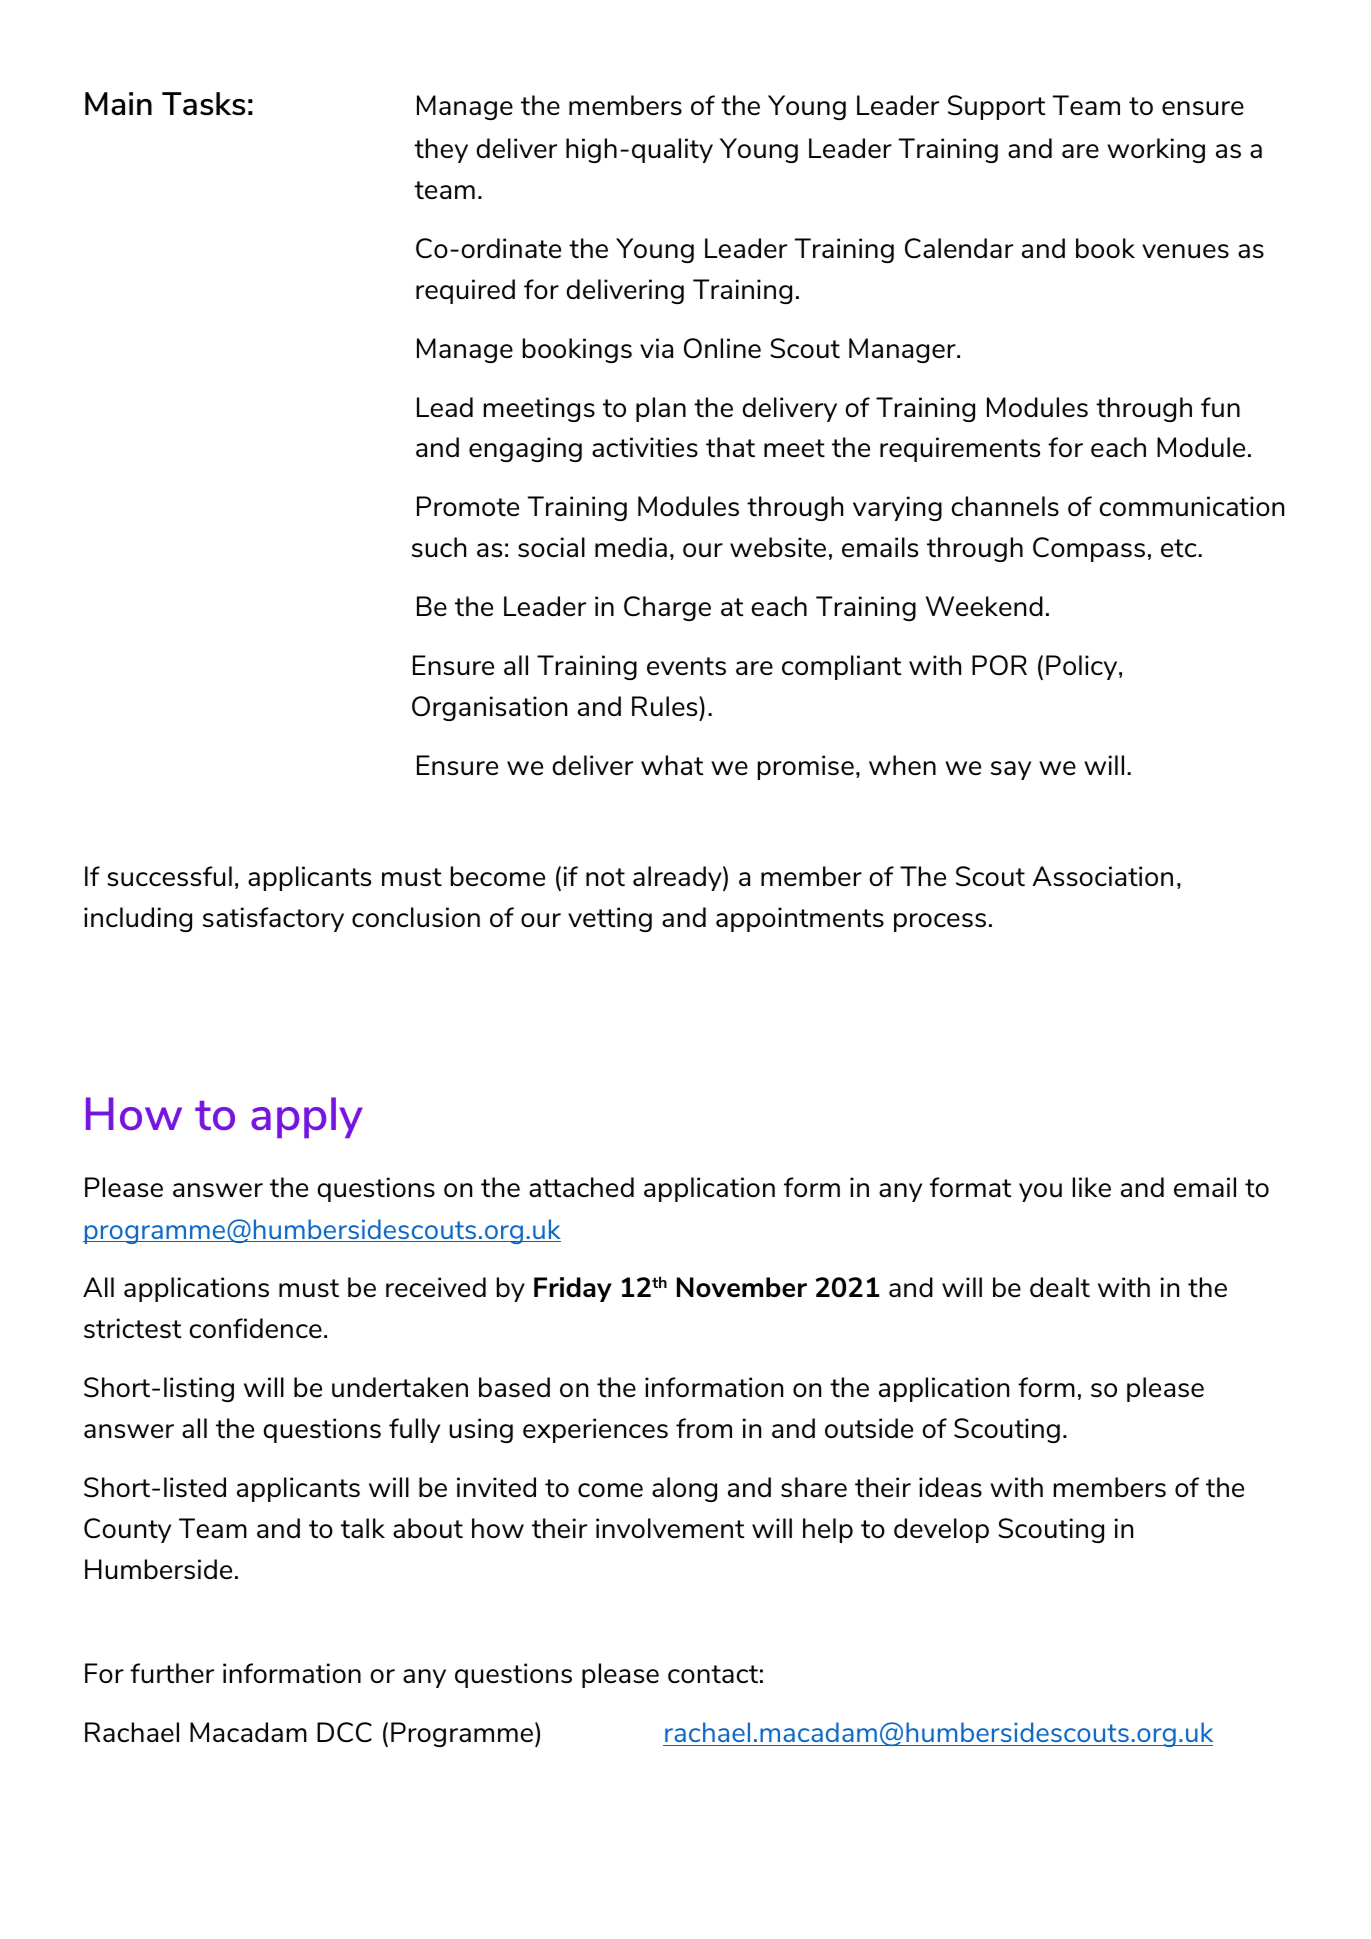 The width and height of the screenshot is (1371, 1939). I want to click on like, so click(1092, 1187).
